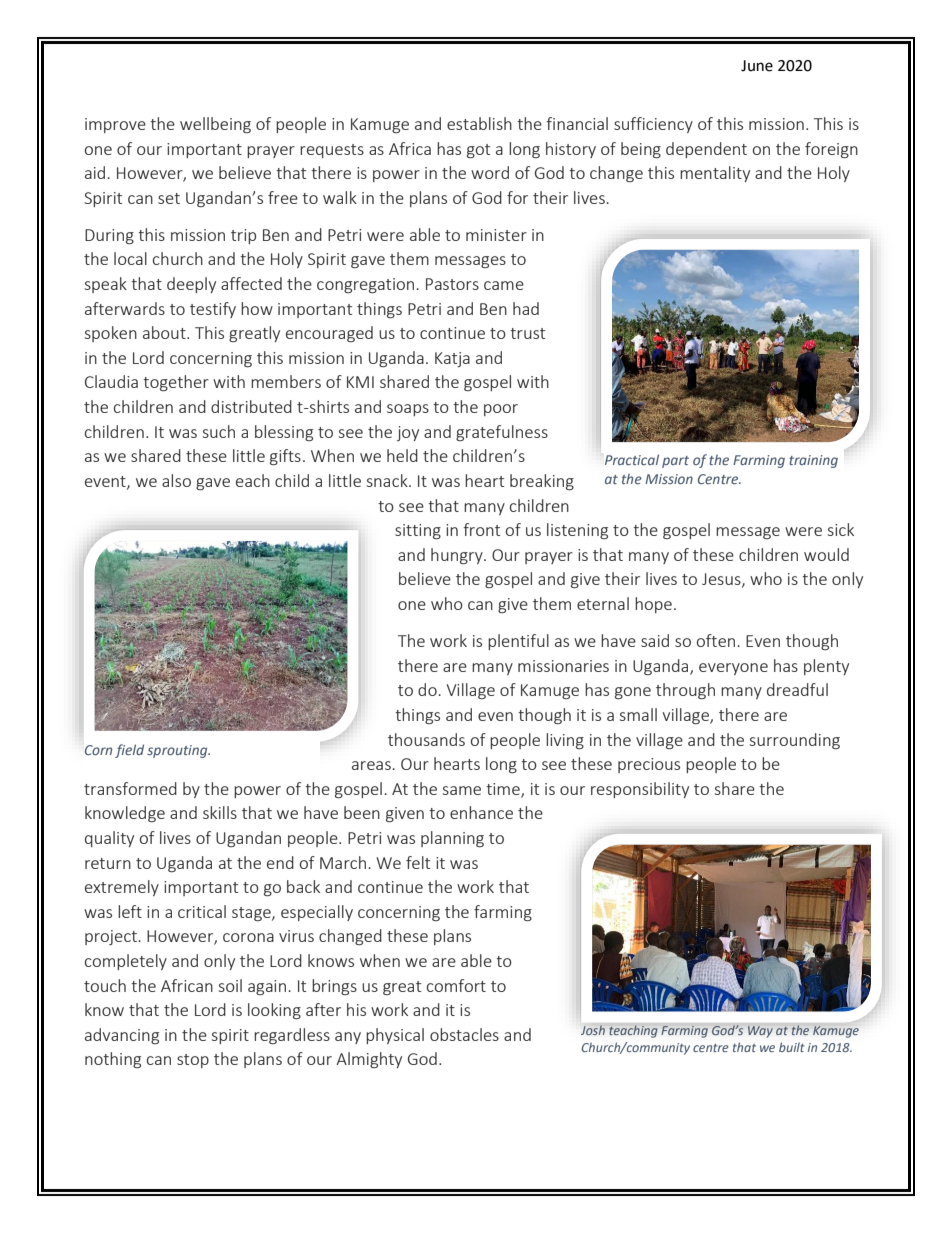  I want to click on surrounding, so click(795, 741).
